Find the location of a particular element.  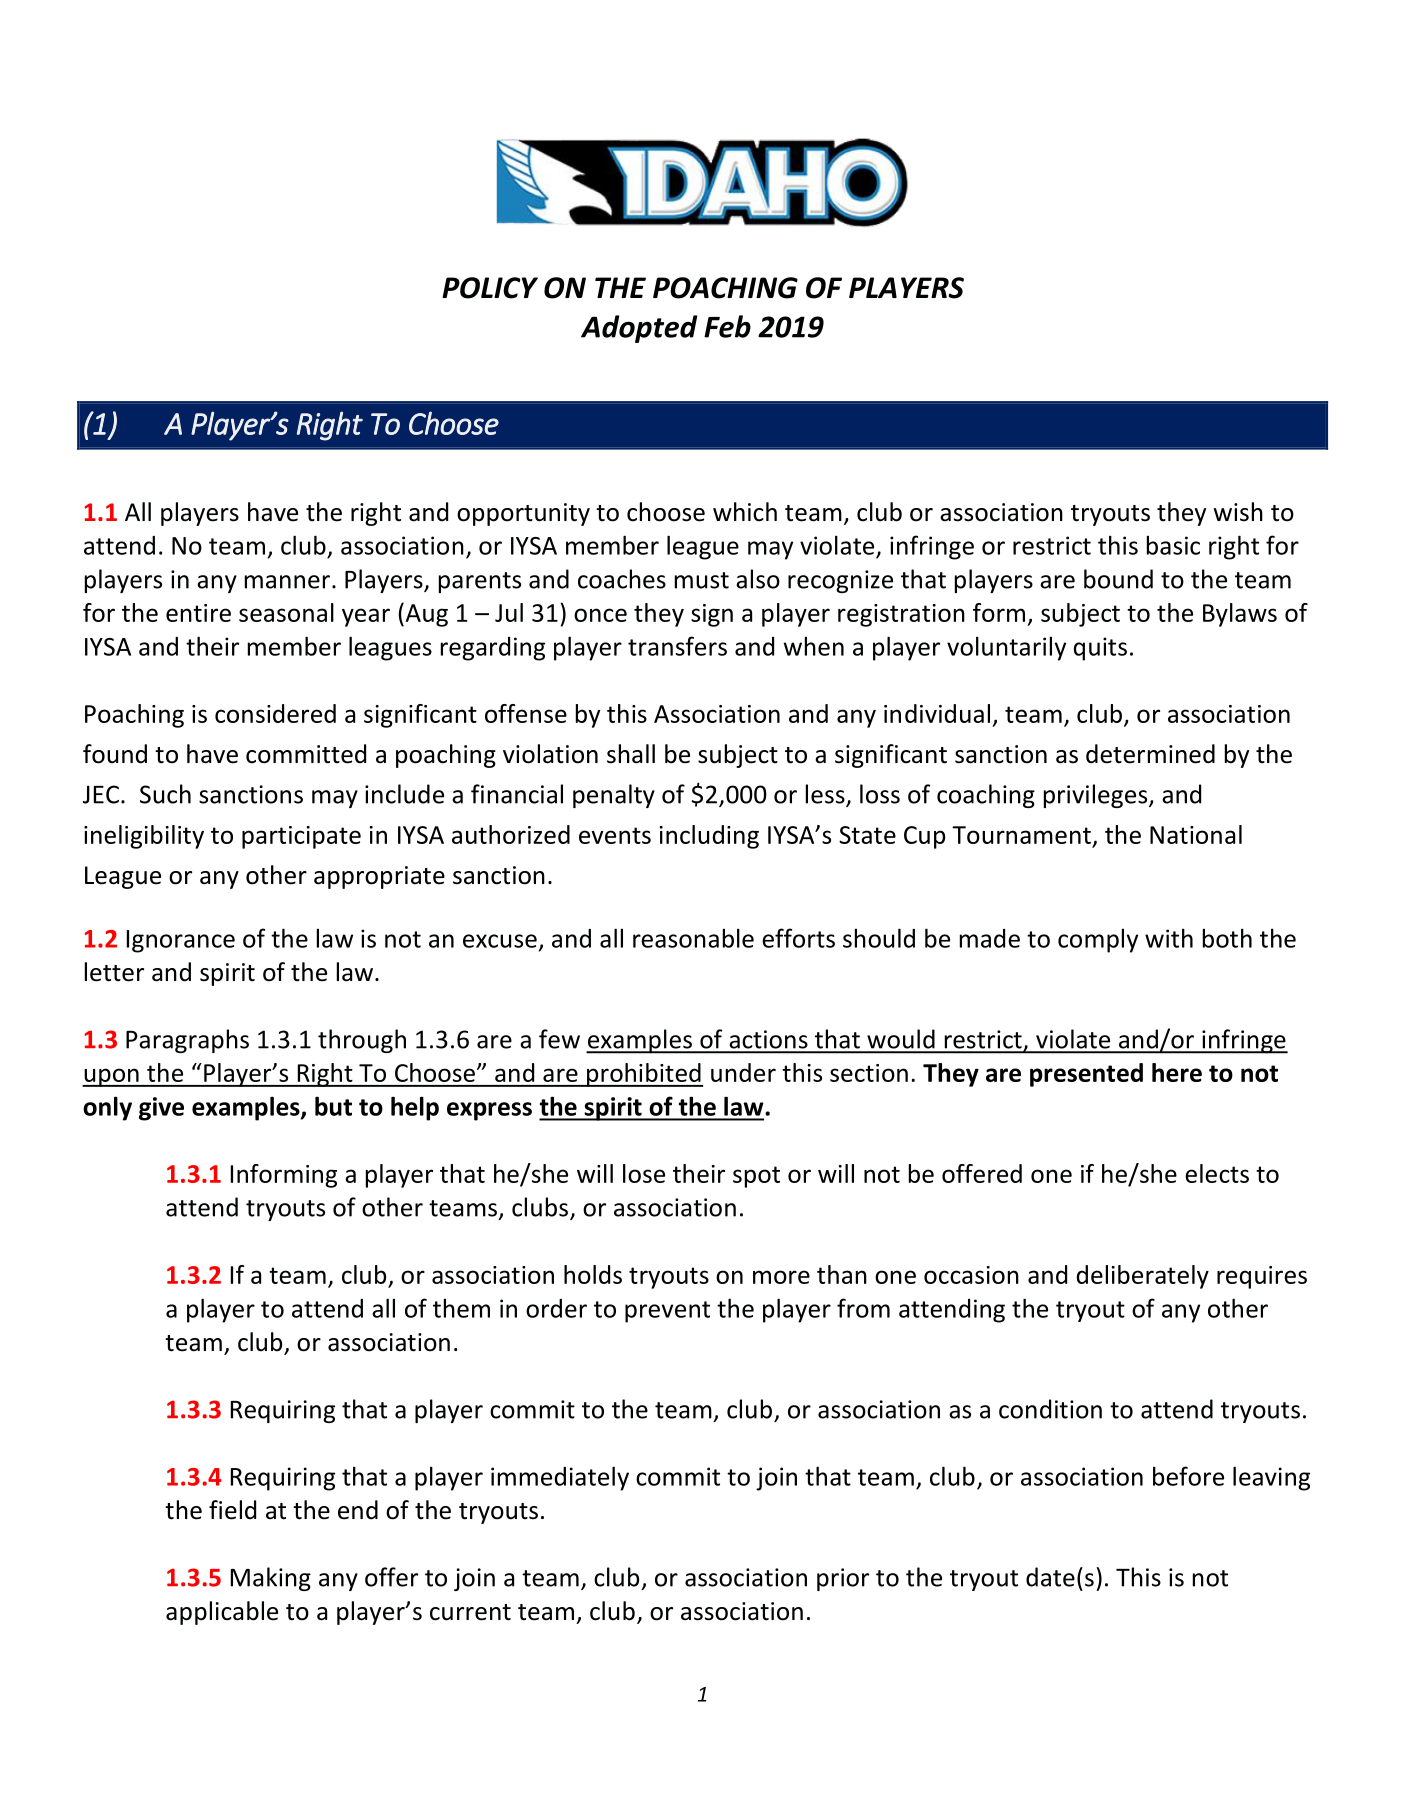

Ignorance is located at coordinates (181, 941).
